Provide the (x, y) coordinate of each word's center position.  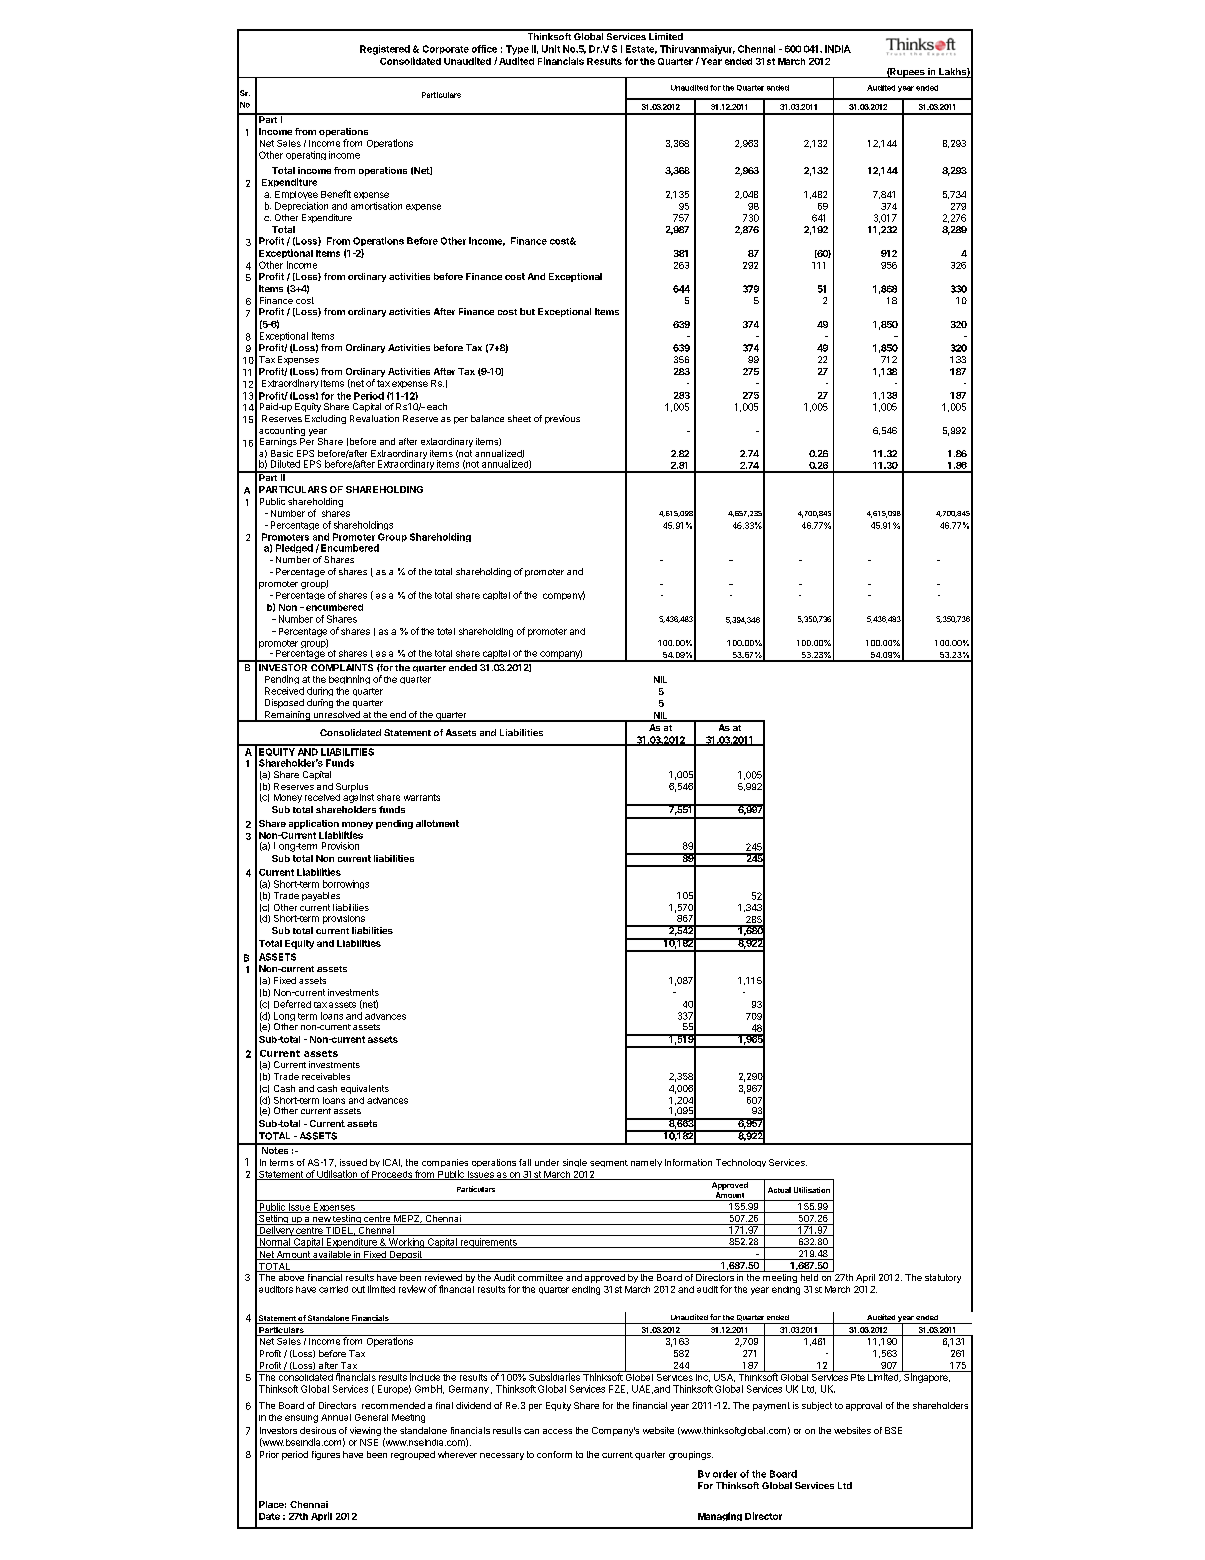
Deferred (292, 1004)
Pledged (294, 548)
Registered (385, 50)
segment (609, 1163)
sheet (519, 418)
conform (554, 1454)
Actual (779, 1190)
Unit (551, 49)
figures (326, 1455)
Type (517, 50)
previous (562, 419)
